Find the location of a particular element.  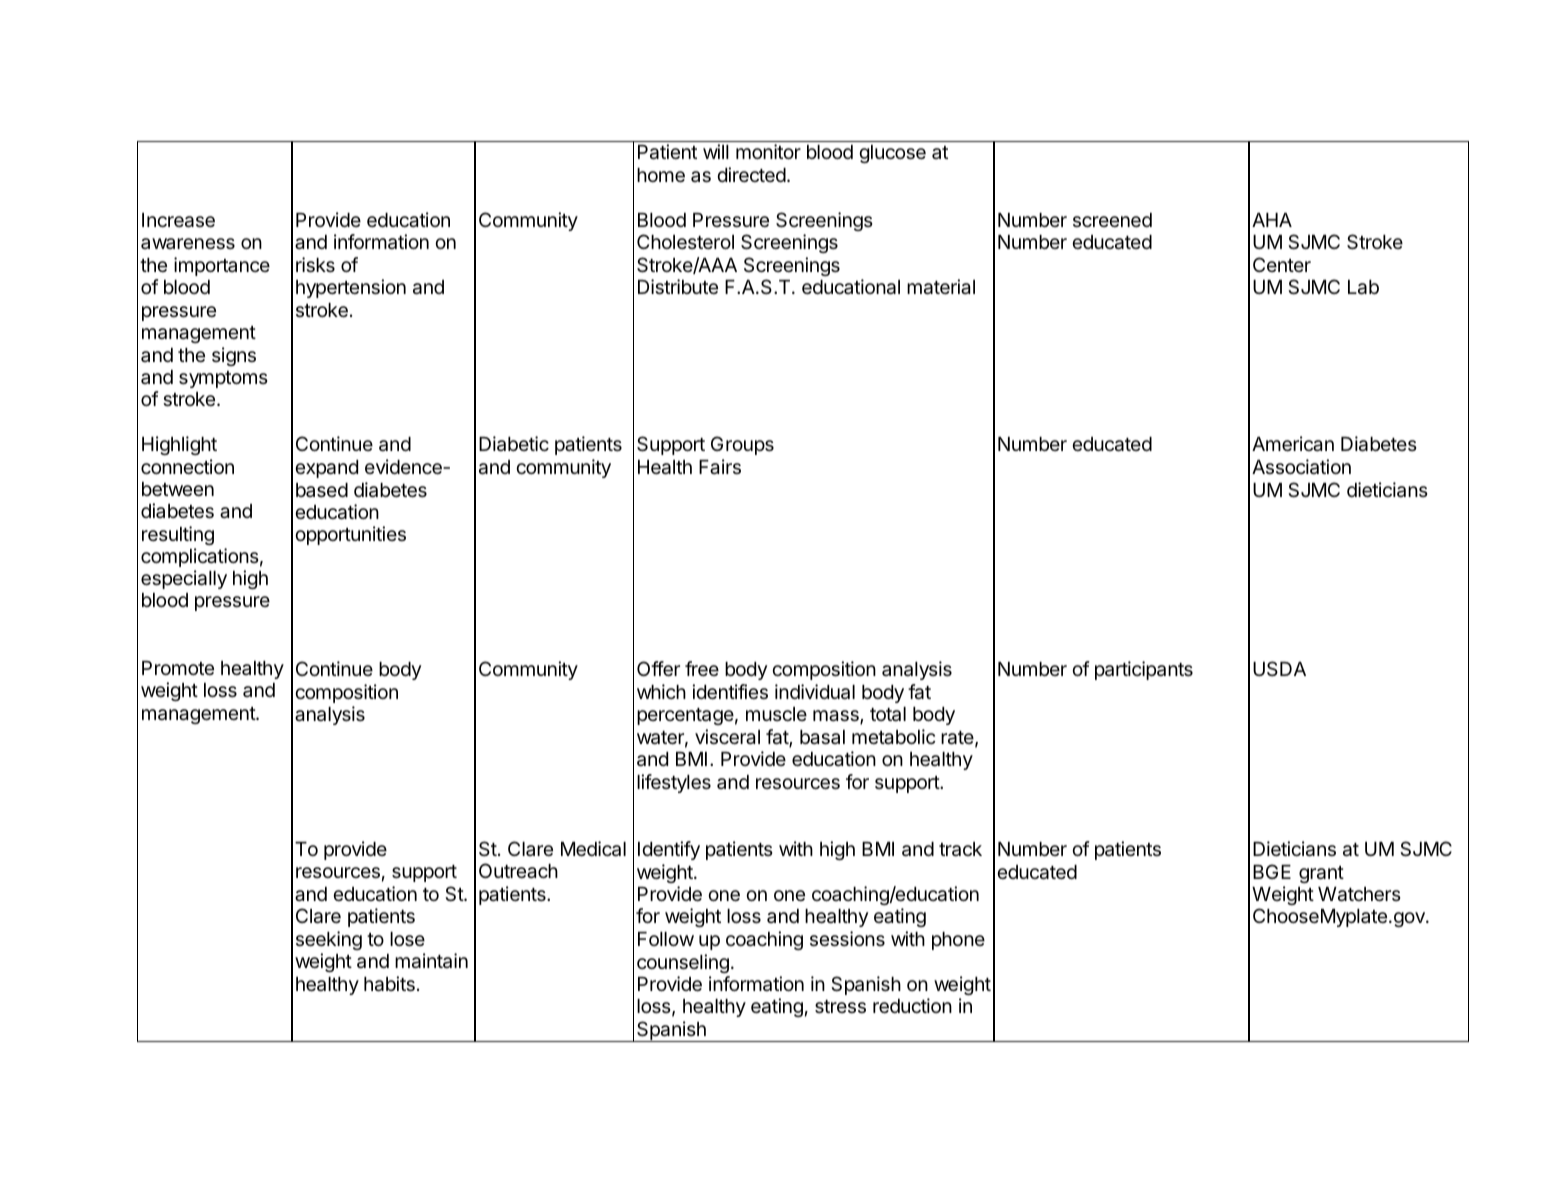

habits is located at coordinates (389, 984).
